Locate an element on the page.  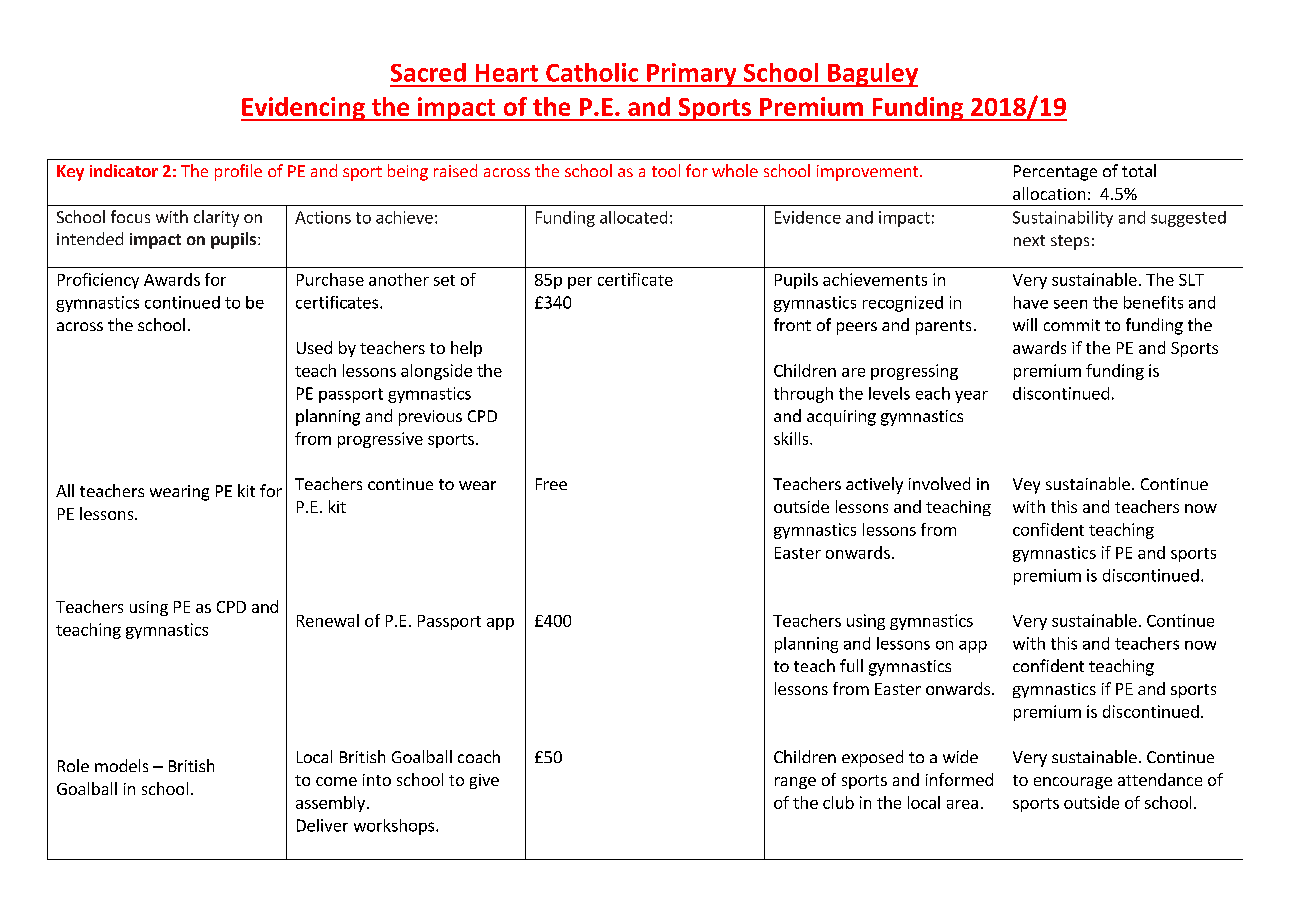
Renewal is located at coordinates (328, 620).
